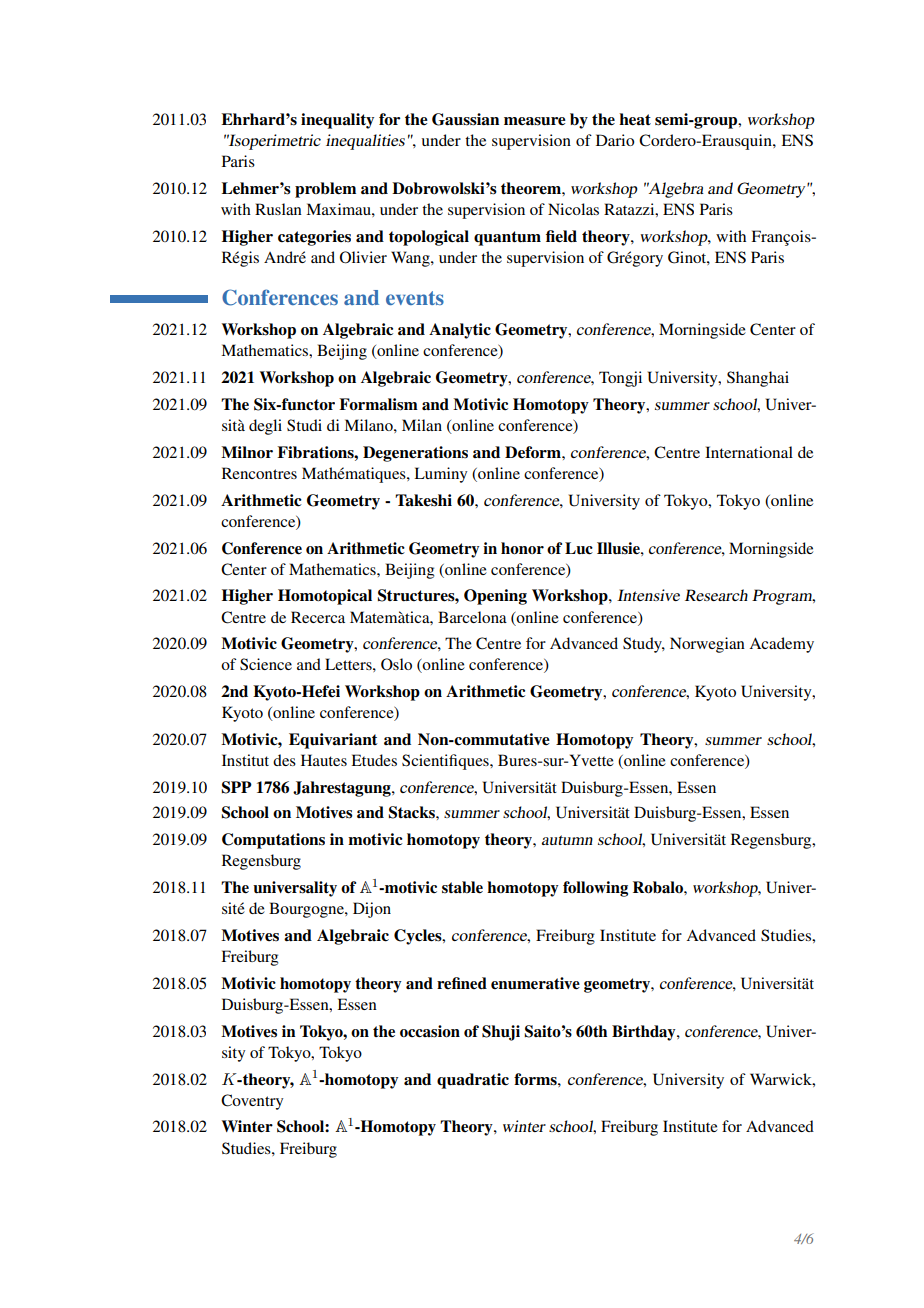 The height and width of the image is (1308, 924). Describe the element at coordinates (495, 597) in the image. I see `Opening` at that location.
